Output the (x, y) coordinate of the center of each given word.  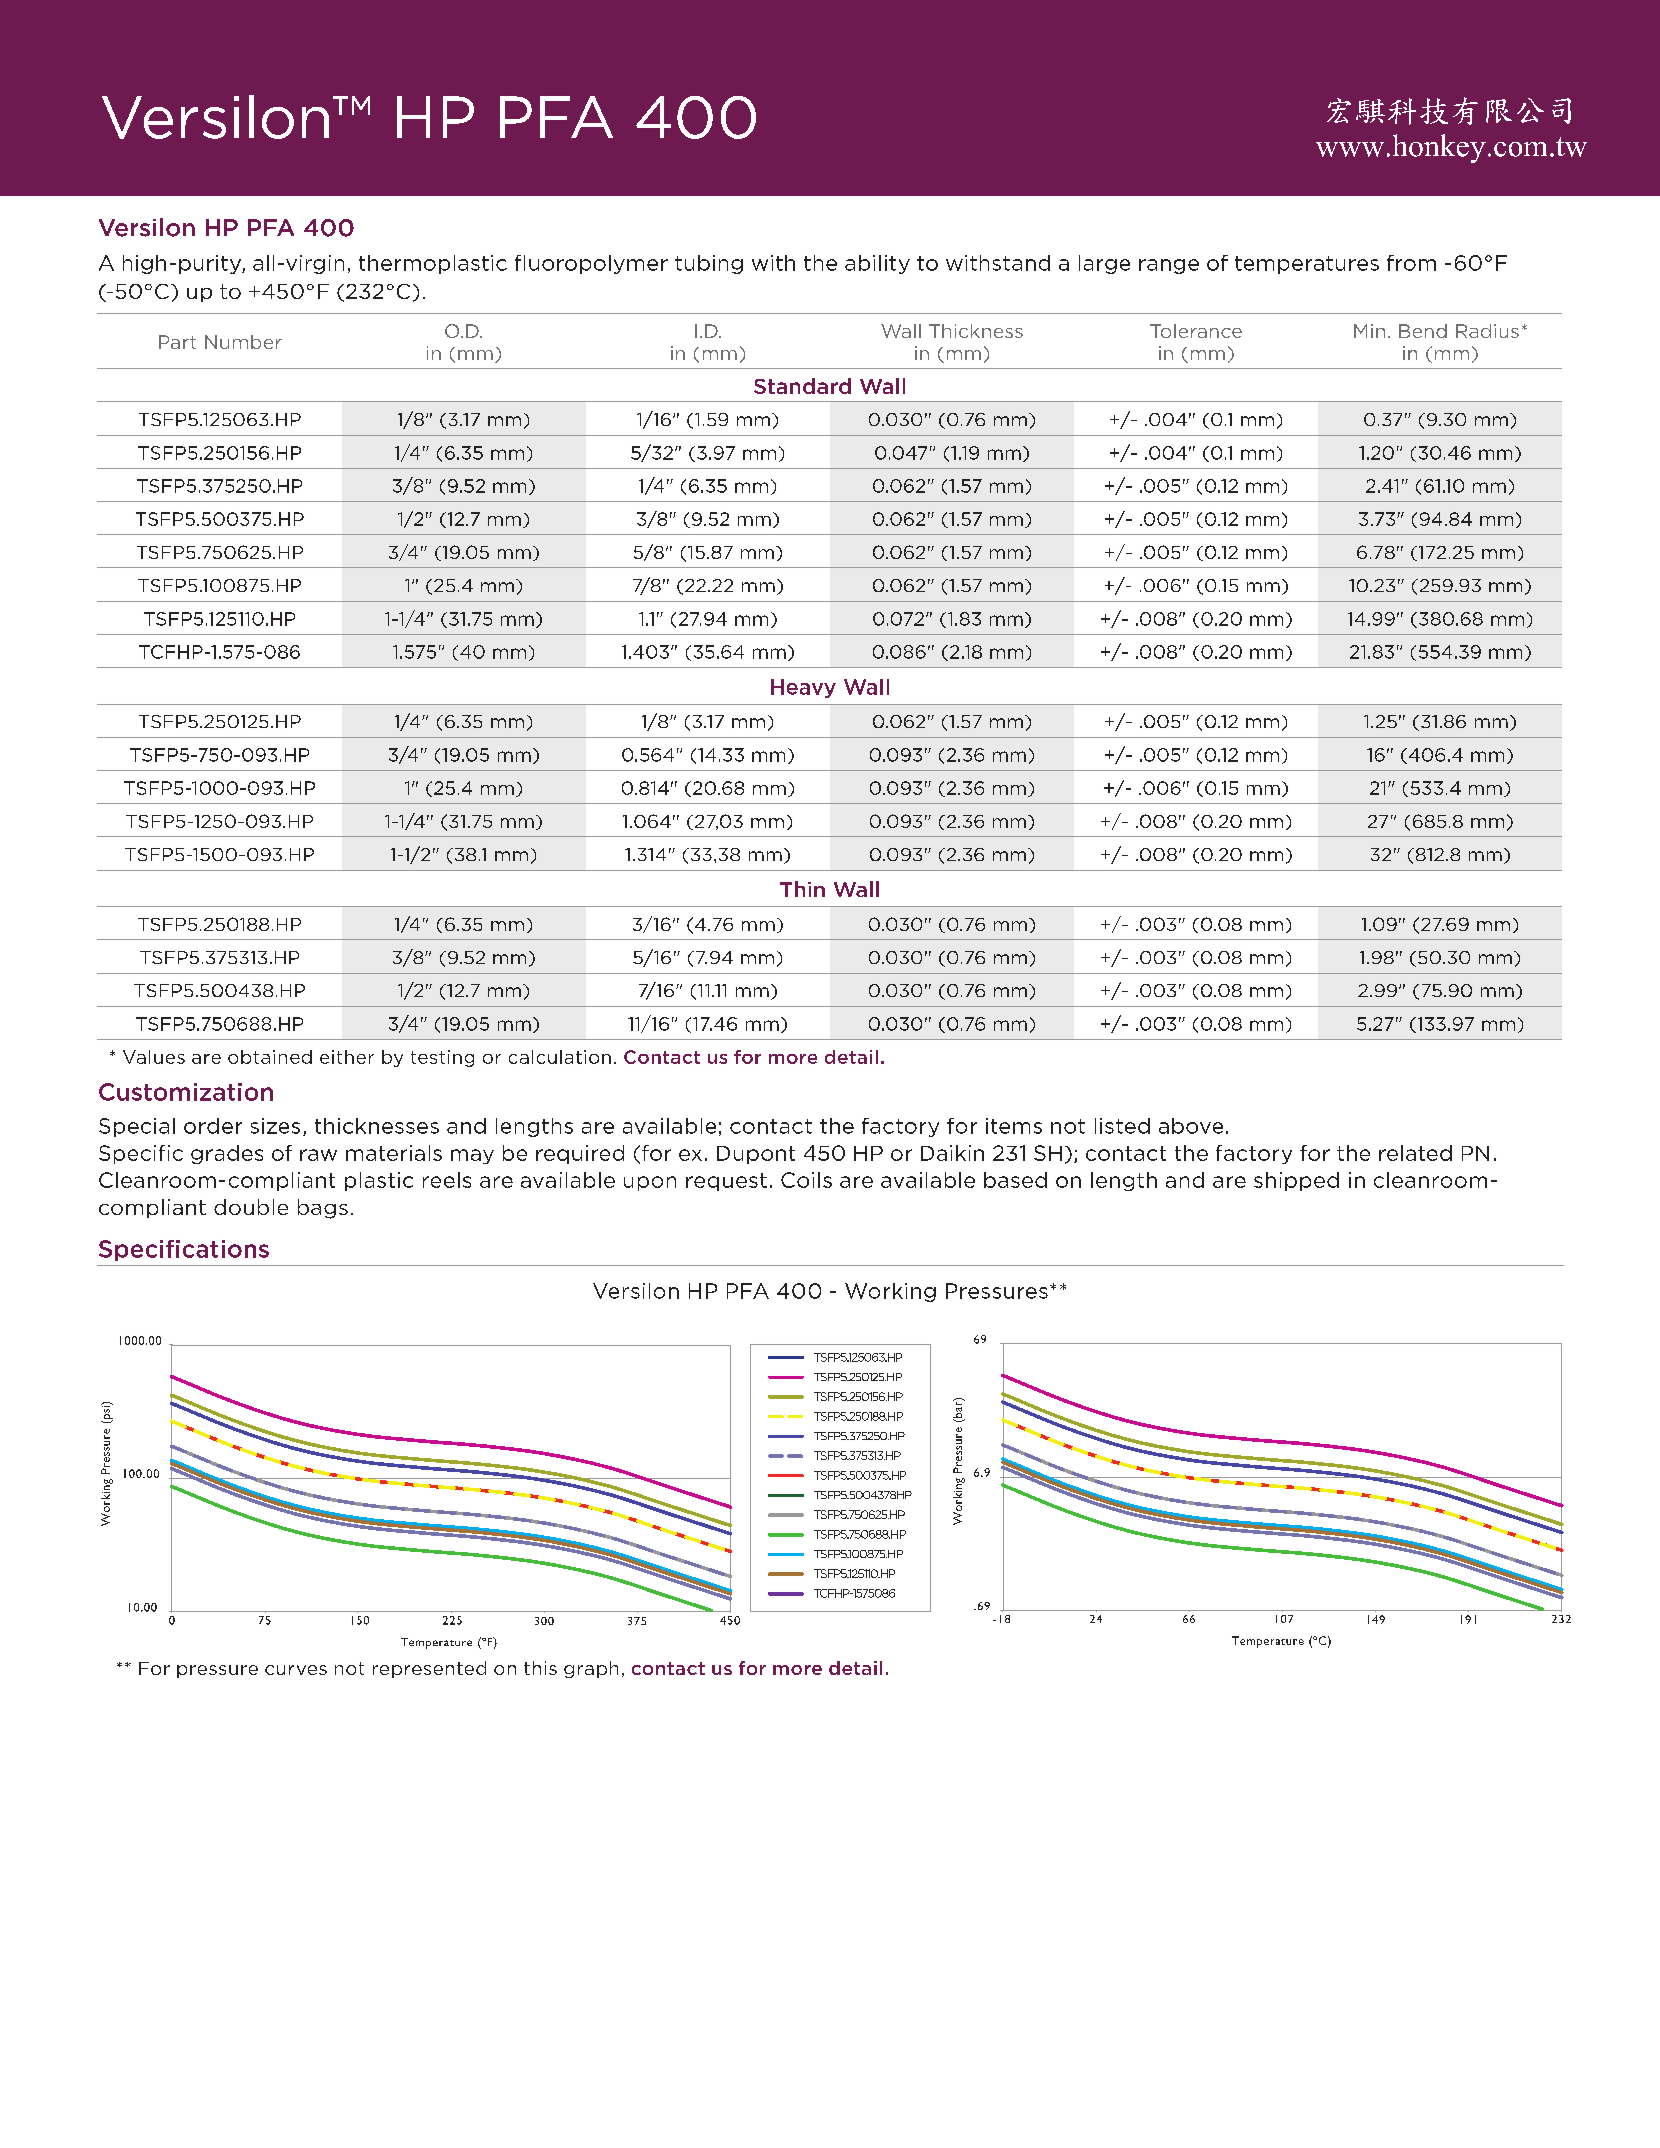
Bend (1423, 331)
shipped (1296, 1181)
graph (591, 1669)
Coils (806, 1180)
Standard (802, 386)
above (1191, 1126)
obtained (270, 1057)
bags (323, 1209)
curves (296, 1670)
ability (877, 264)
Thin (802, 889)
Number (243, 342)
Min (1369, 331)
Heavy (803, 688)
